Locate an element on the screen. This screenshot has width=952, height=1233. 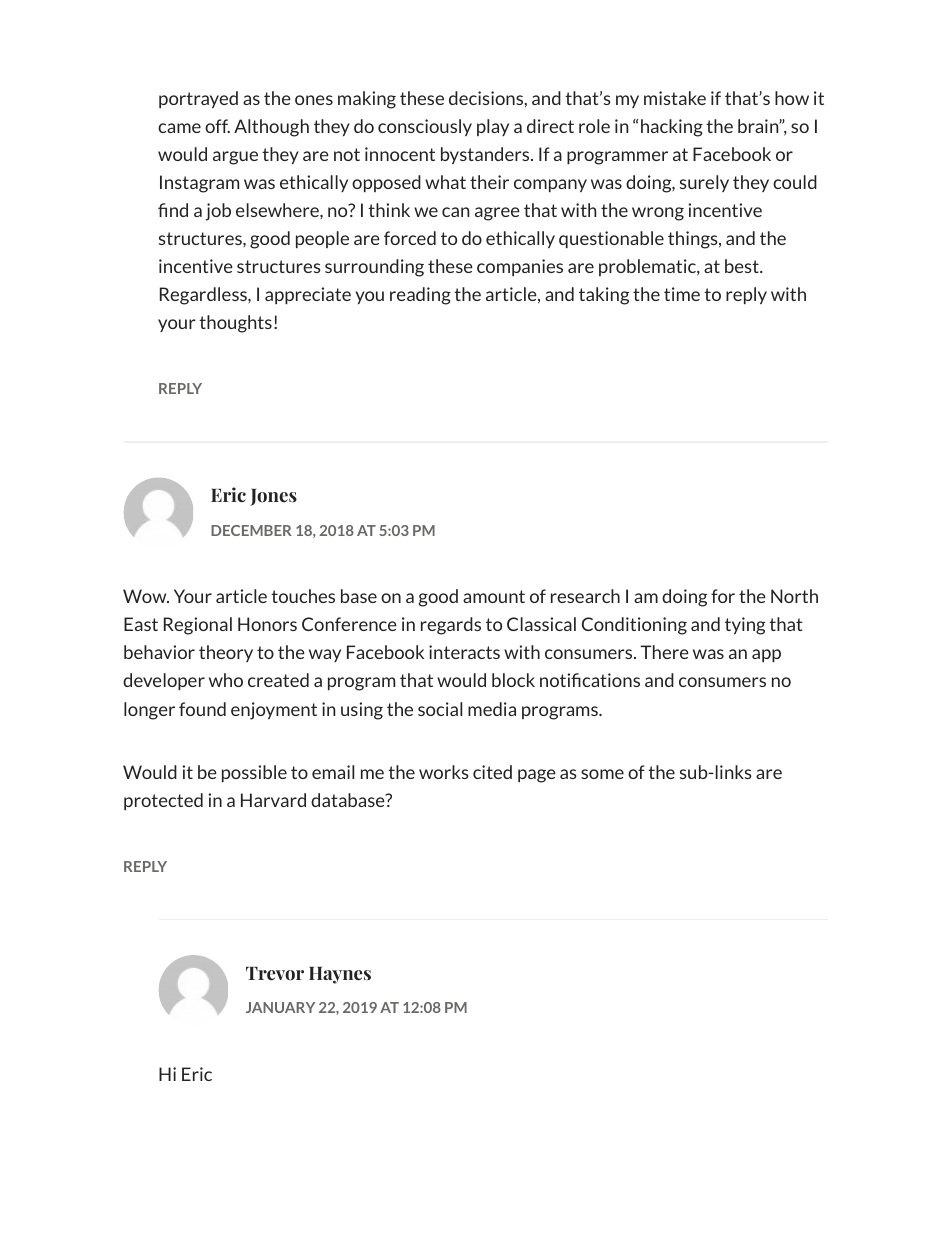
North is located at coordinates (794, 596).
